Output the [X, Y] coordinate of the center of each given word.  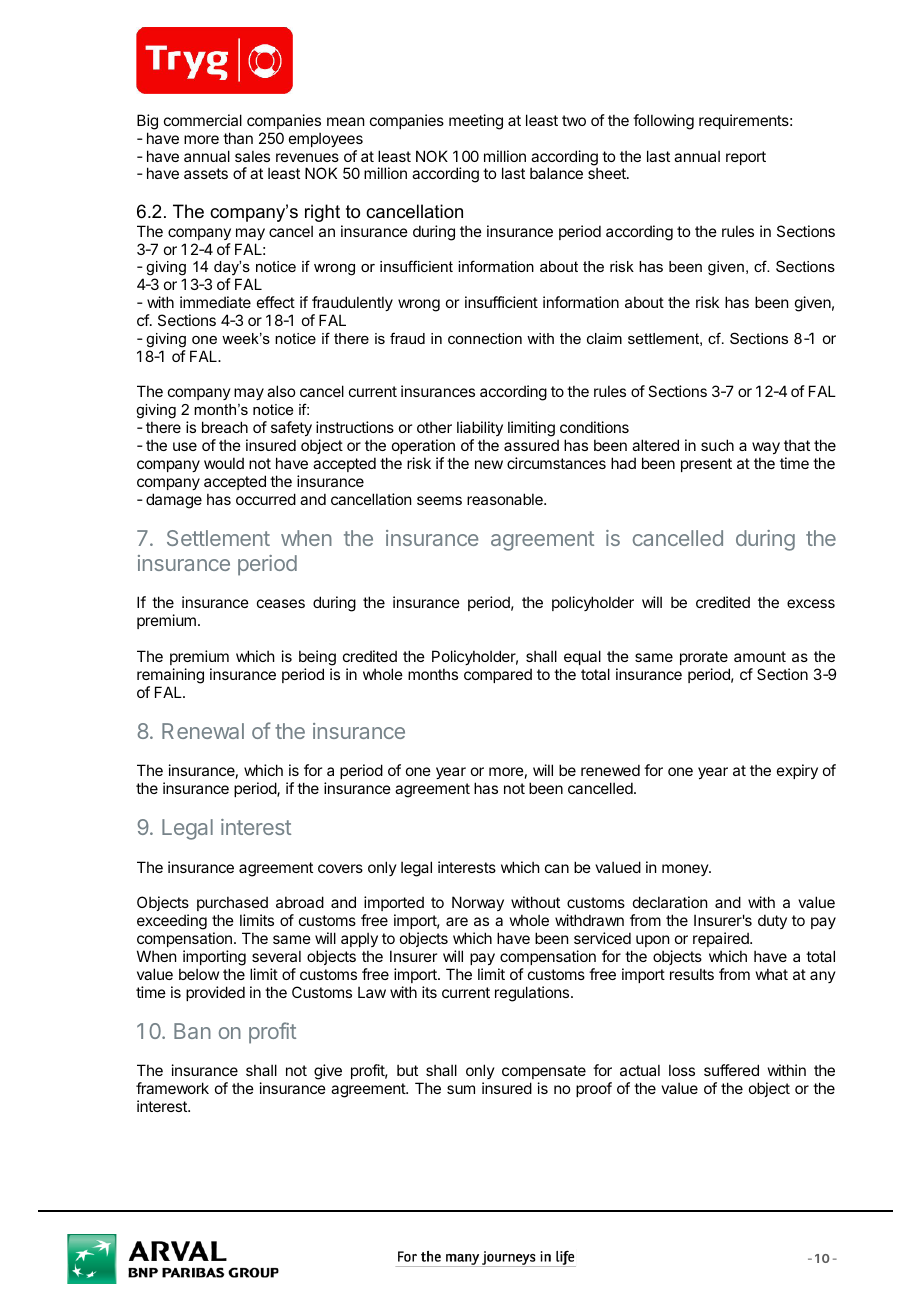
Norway [478, 903]
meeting [476, 122]
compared [498, 675]
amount [760, 656]
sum [461, 1089]
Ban [192, 1031]
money [686, 870]
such [717, 445]
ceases [281, 603]
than [238, 138]
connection [485, 338]
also [281, 391]
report [746, 158]
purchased [232, 903]
